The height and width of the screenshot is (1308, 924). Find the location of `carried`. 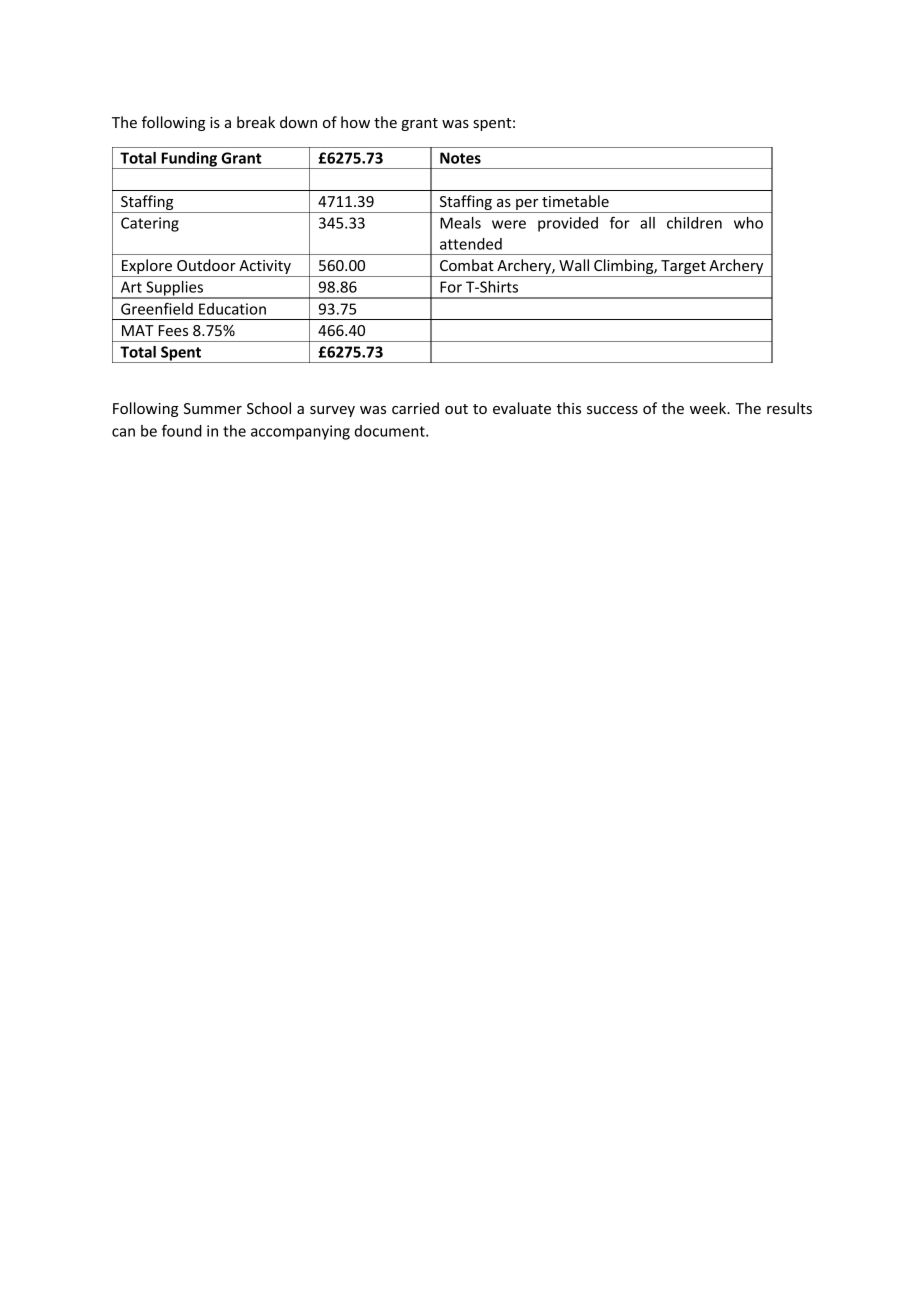

carried is located at coordinates (415, 408).
